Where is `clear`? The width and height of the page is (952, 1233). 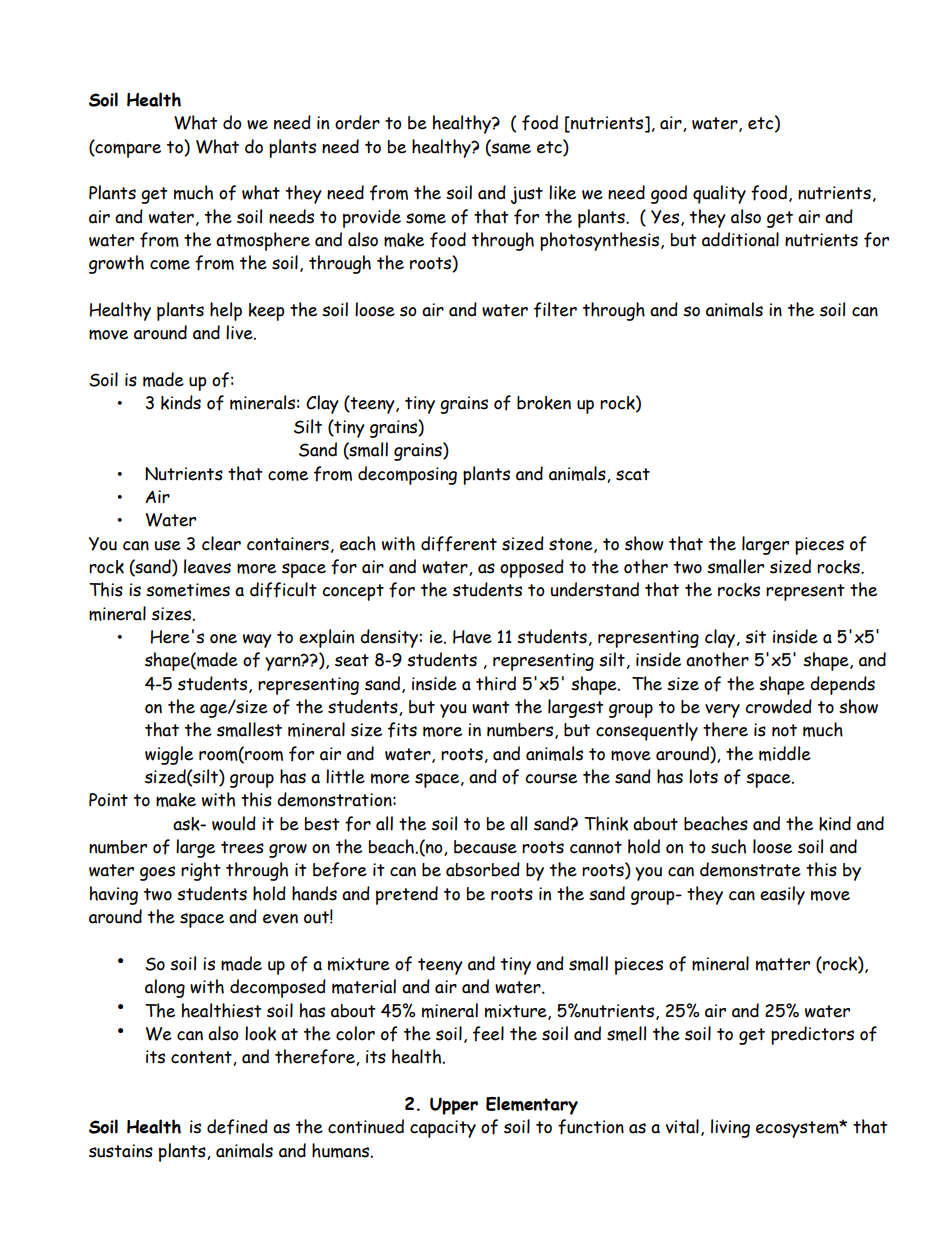 clear is located at coordinates (221, 543).
